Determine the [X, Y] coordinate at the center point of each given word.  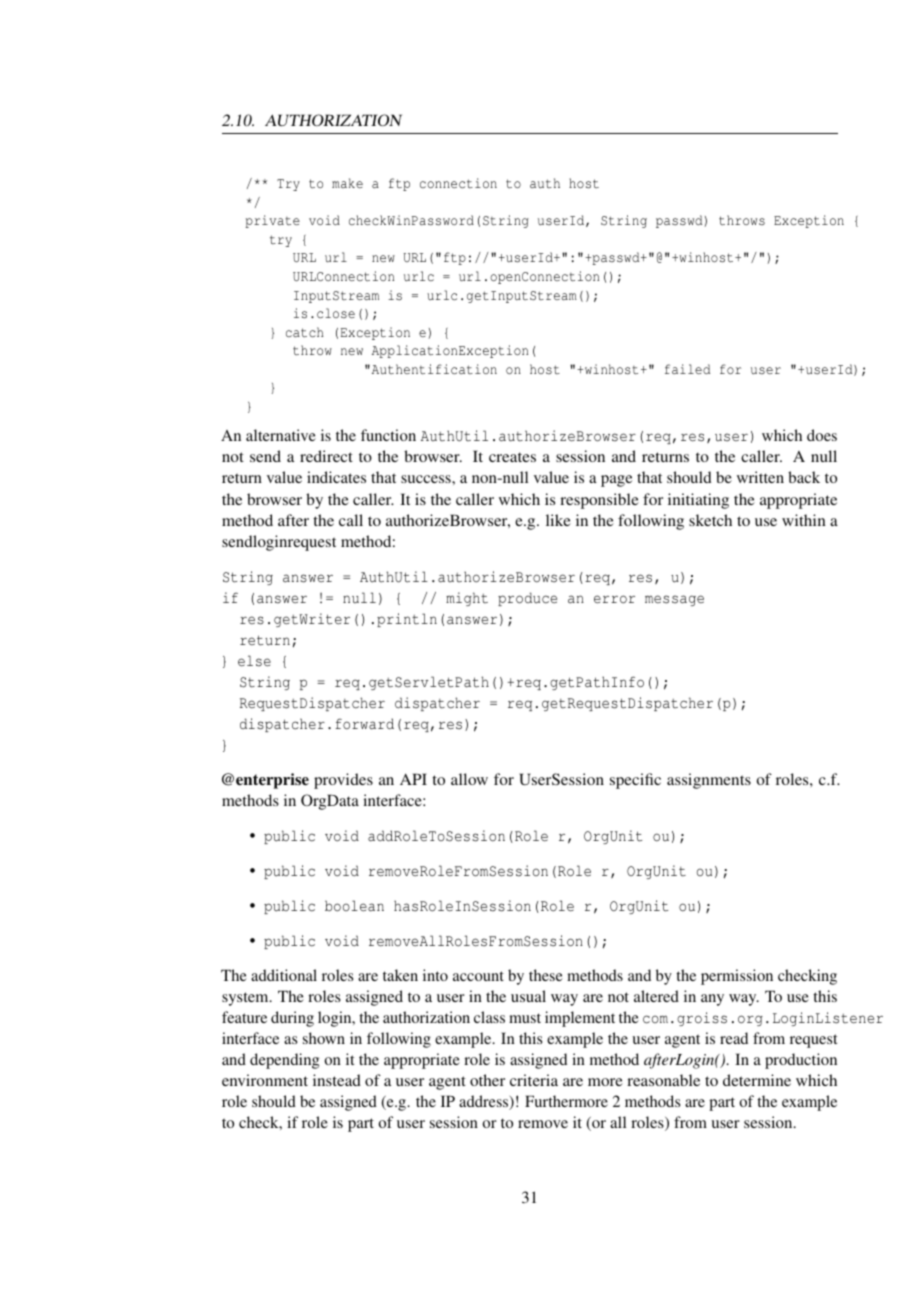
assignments [709, 781]
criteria [534, 1080]
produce [527, 599]
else [254, 661]
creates [512, 457]
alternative [281, 435]
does [822, 435]
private [273, 221]
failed [687, 369]
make [347, 183]
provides [343, 781]
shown [324, 1038]
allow [469, 779]
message [674, 600]
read [734, 1038]
